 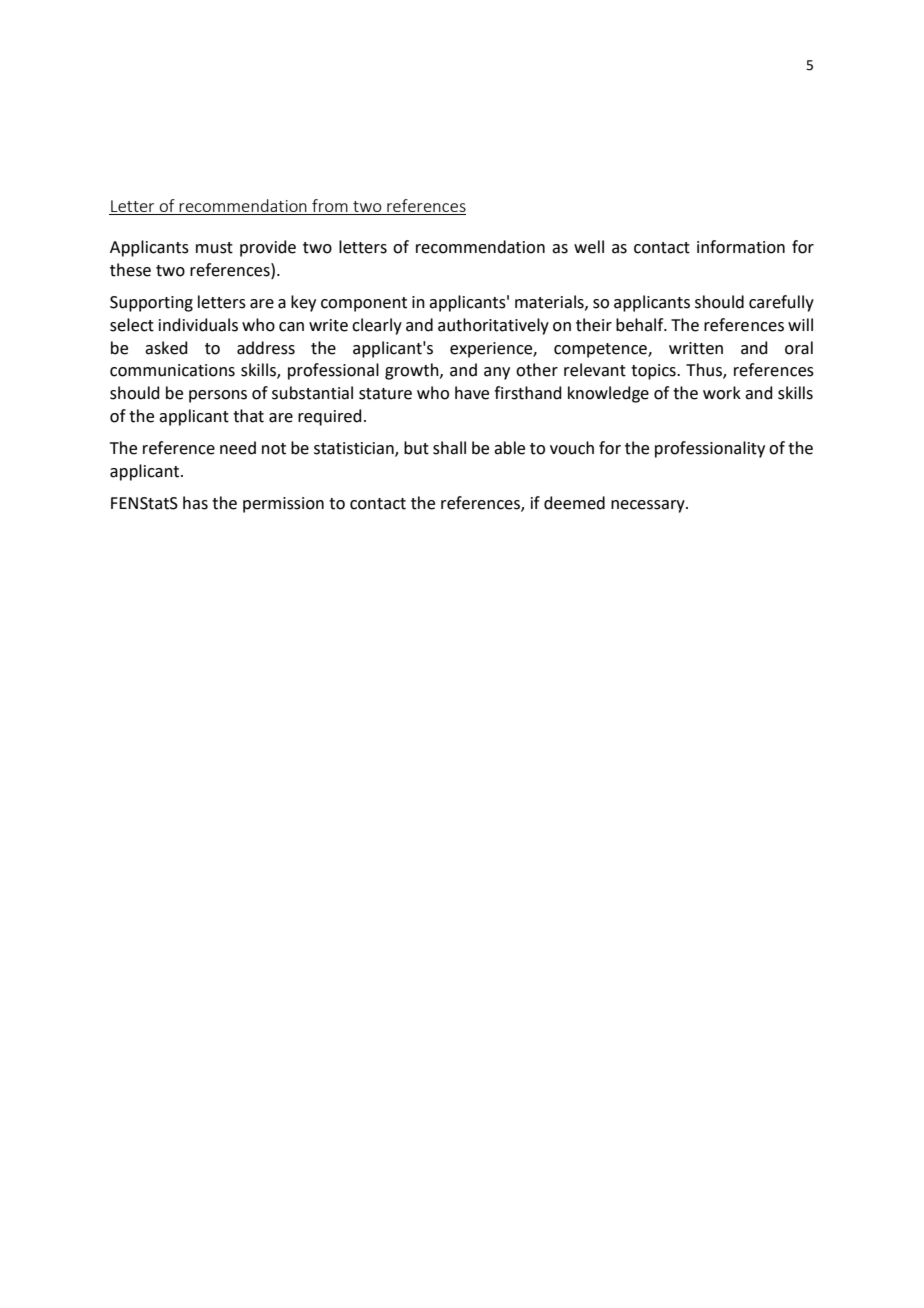 I want to click on asked, so click(x=166, y=348).
